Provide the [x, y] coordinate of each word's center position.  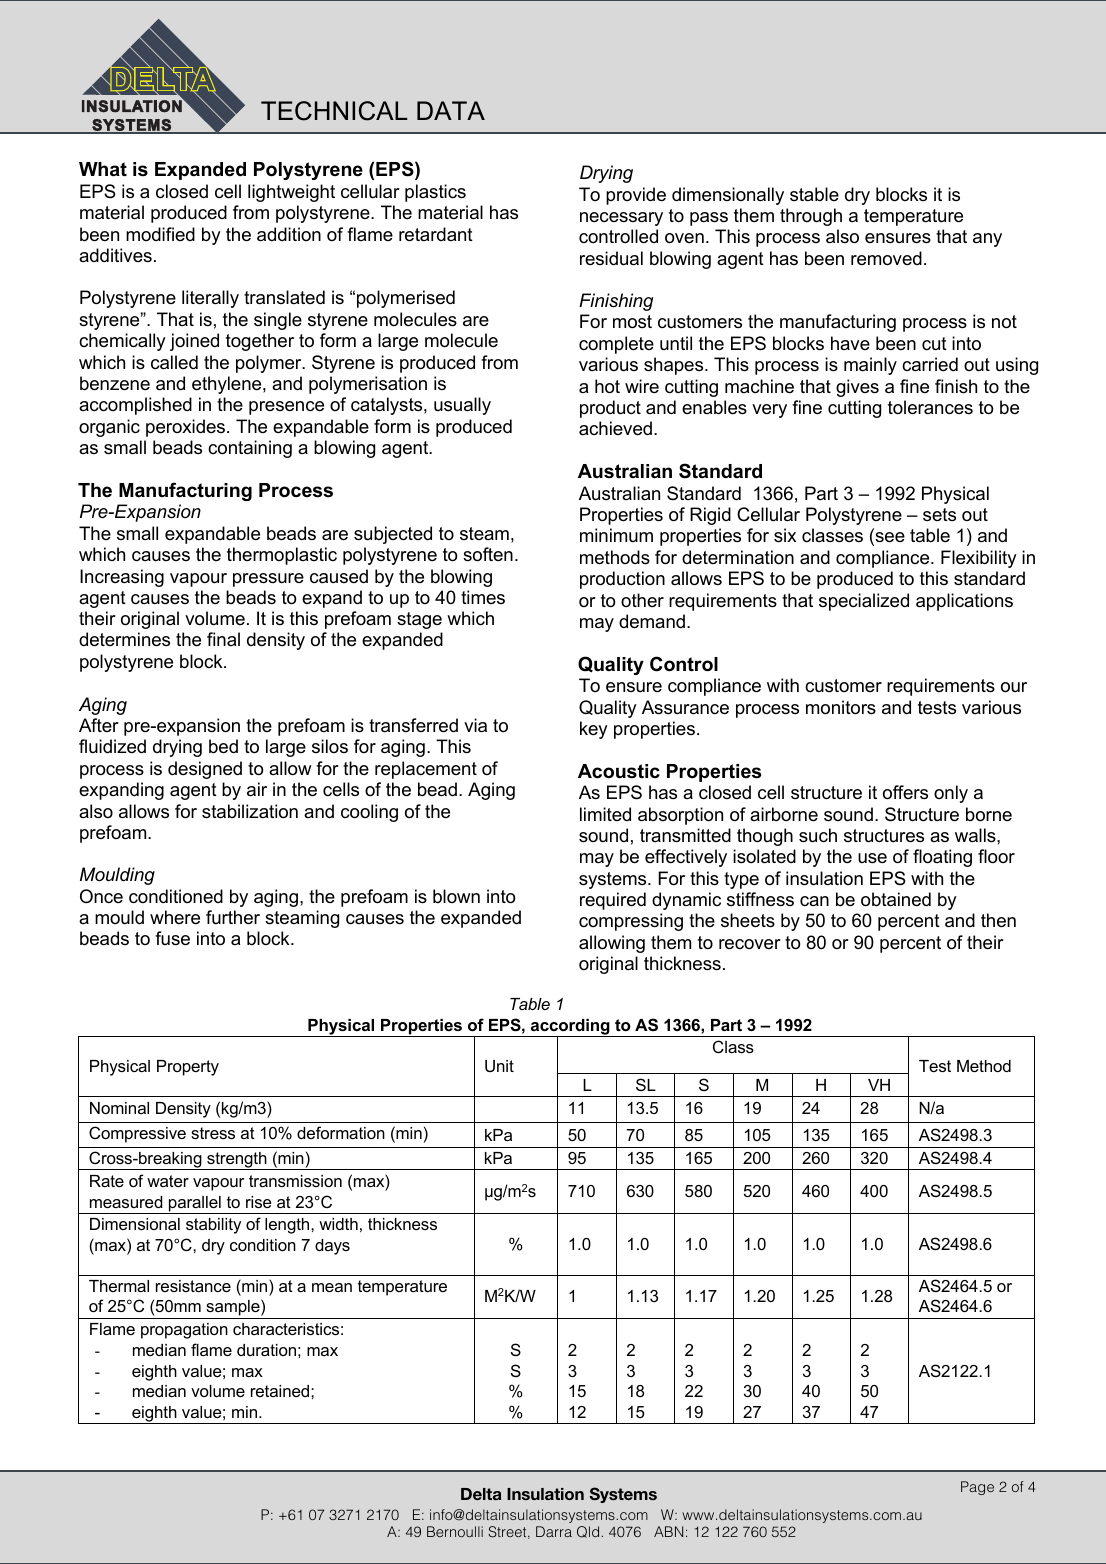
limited [605, 814]
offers [905, 792]
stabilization [250, 811]
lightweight [291, 193]
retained [281, 1391]
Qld [589, 1532]
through [811, 217]
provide [636, 196]
